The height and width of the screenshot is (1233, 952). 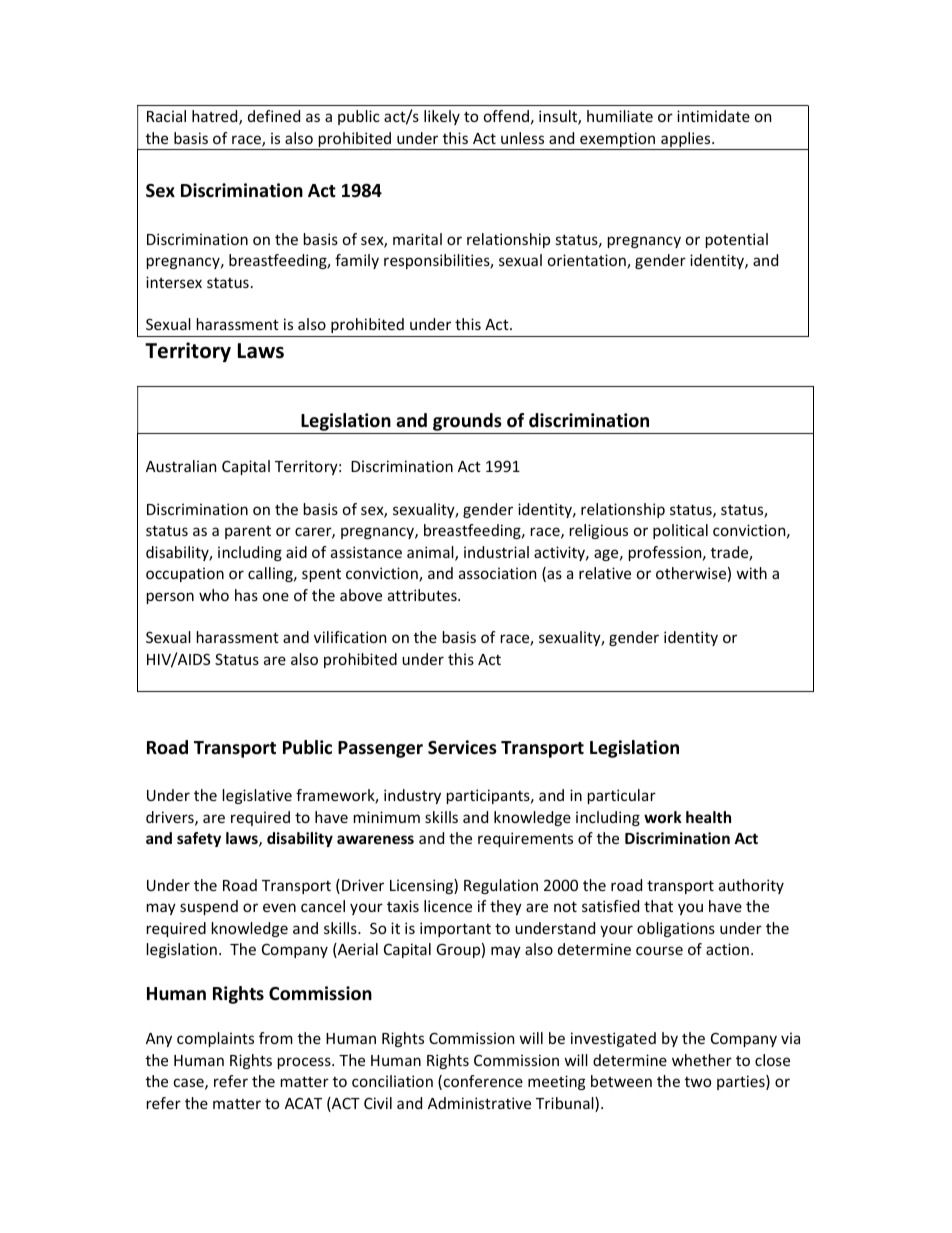 What do you see at coordinates (686, 141) in the screenshot?
I see `applies` at bounding box center [686, 141].
